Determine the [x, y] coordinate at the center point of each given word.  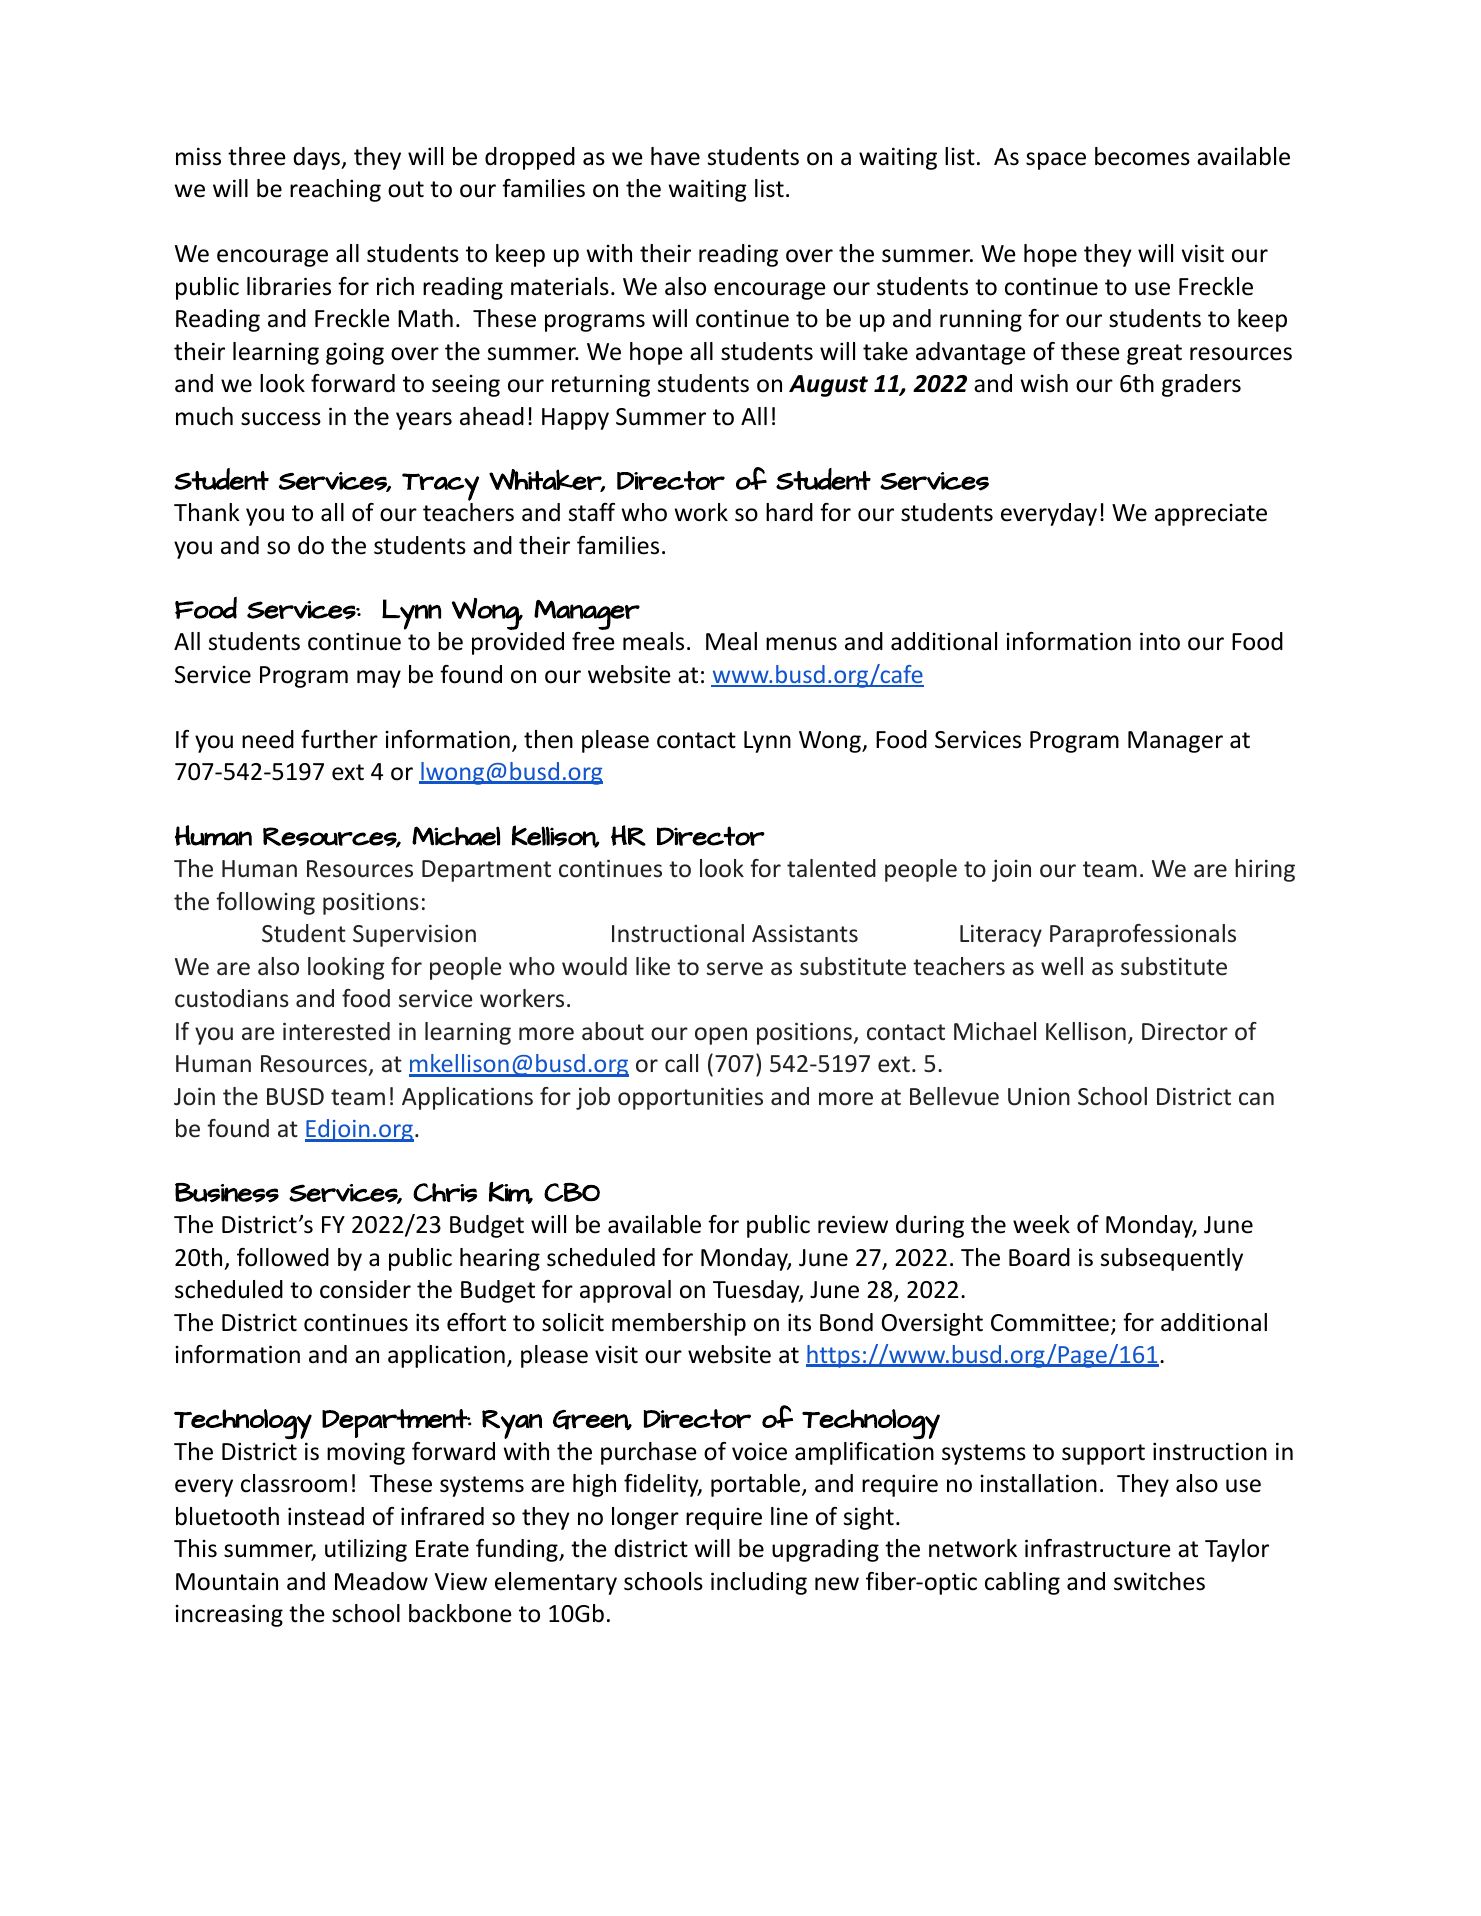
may [379, 679]
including [759, 1583]
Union [1039, 1097]
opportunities [690, 1098]
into [1160, 641]
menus [801, 644]
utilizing [366, 1550]
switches [1159, 1581]
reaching [335, 190]
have [675, 156]
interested [336, 1031]
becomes [1142, 156]
